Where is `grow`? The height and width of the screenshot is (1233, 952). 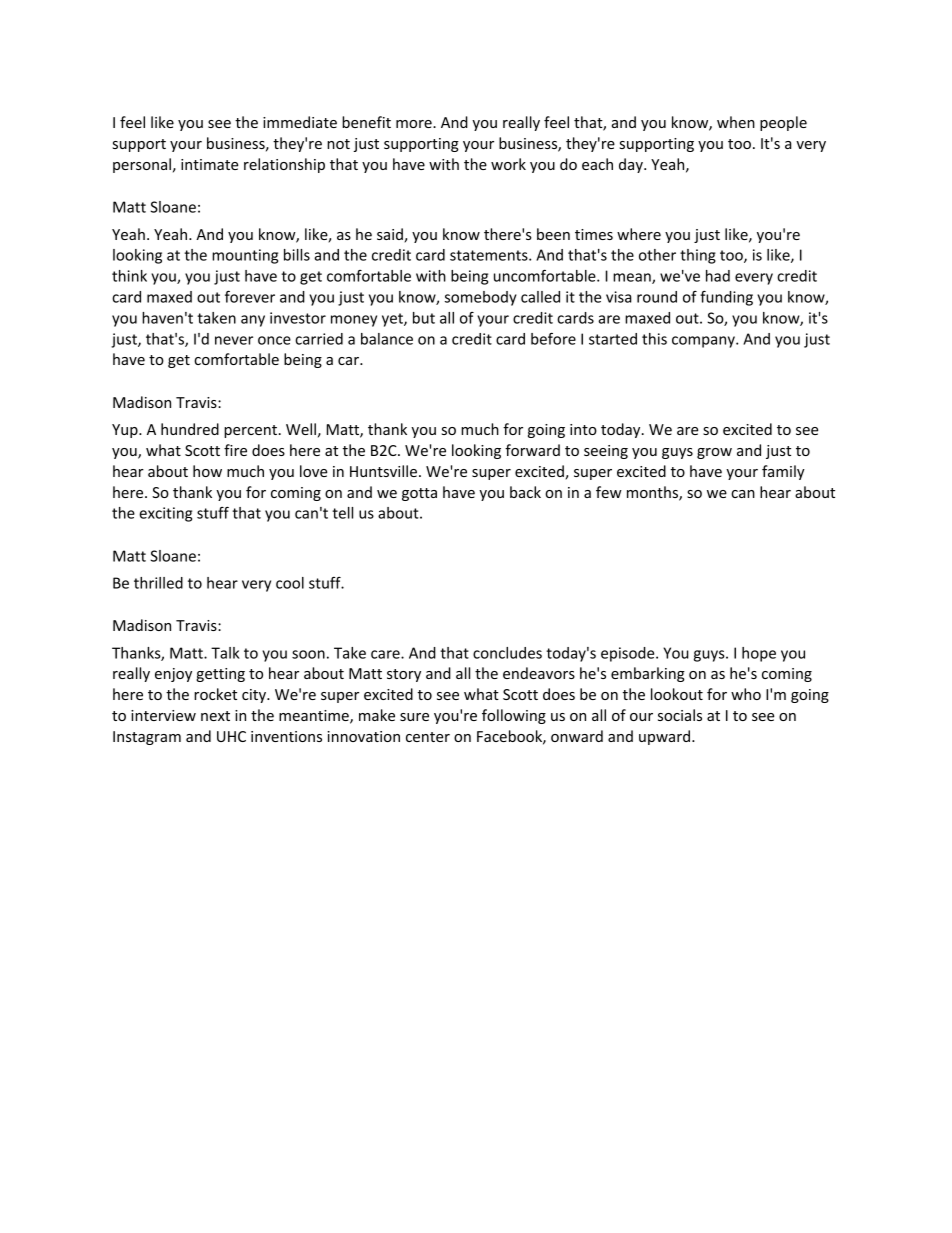
grow is located at coordinates (714, 453).
